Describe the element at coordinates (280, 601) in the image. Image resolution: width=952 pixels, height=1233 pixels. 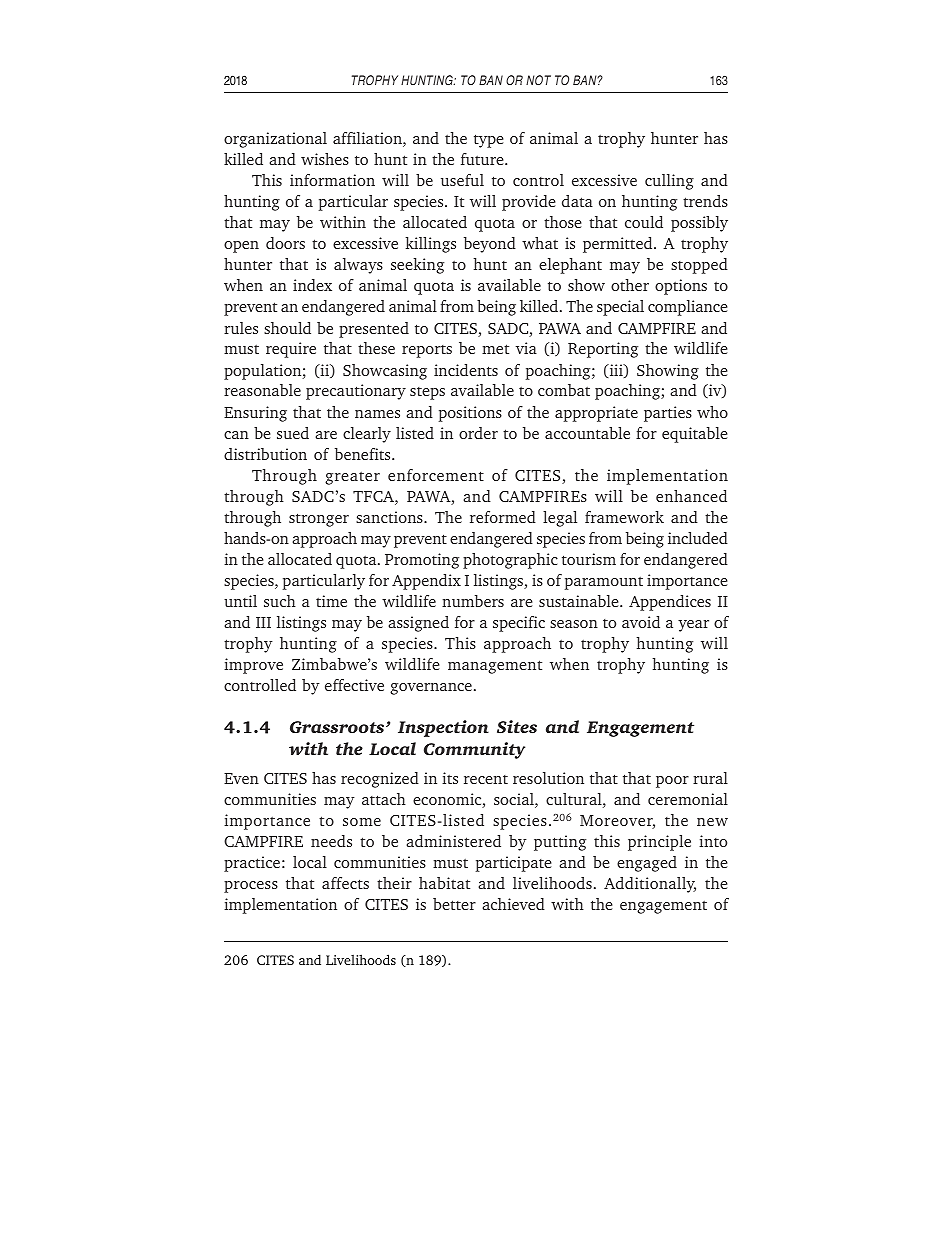
I see `such` at that location.
